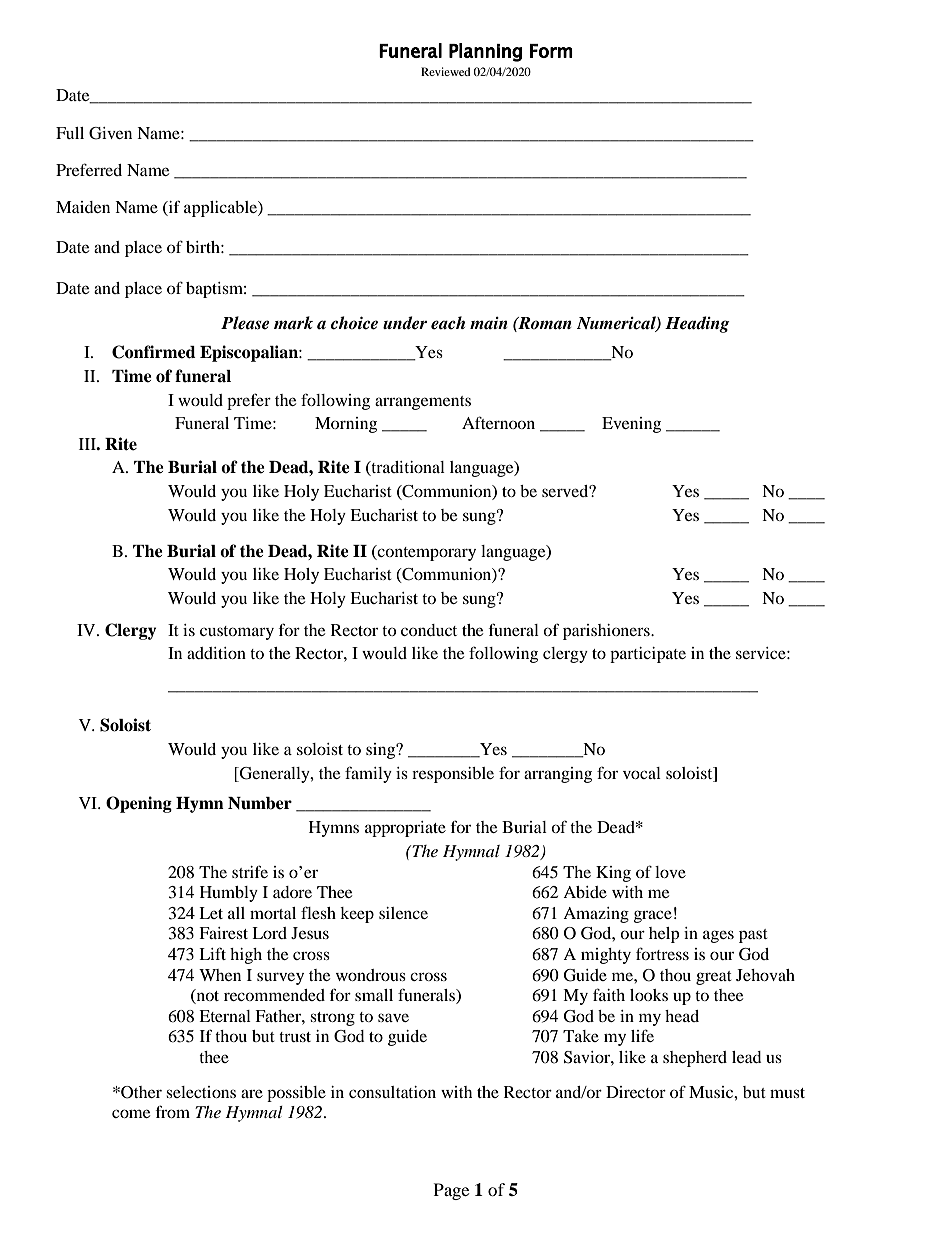  Describe the element at coordinates (642, 773) in the document. I see `vocal` at that location.
